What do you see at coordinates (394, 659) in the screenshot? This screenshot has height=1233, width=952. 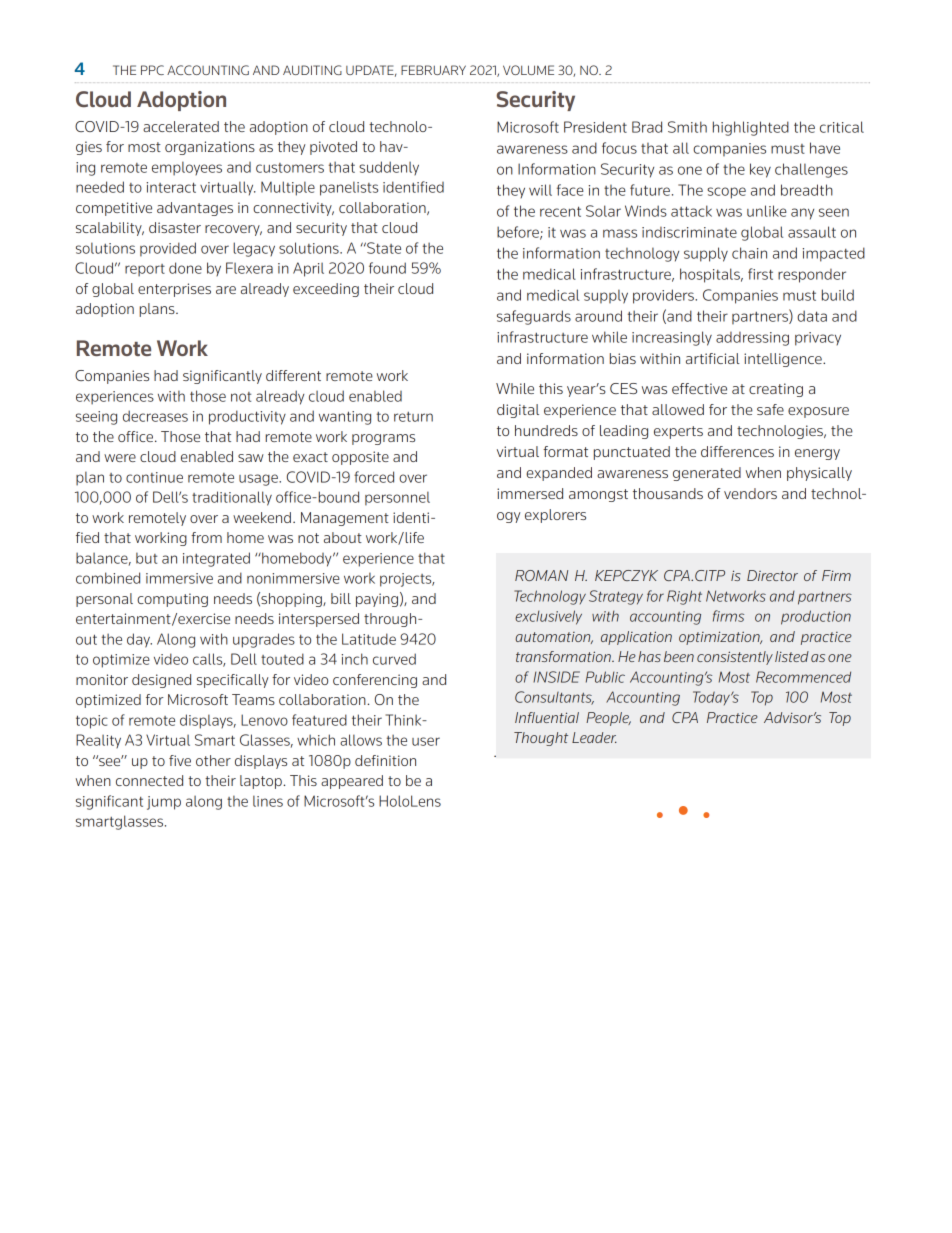 I see `curved` at bounding box center [394, 659].
